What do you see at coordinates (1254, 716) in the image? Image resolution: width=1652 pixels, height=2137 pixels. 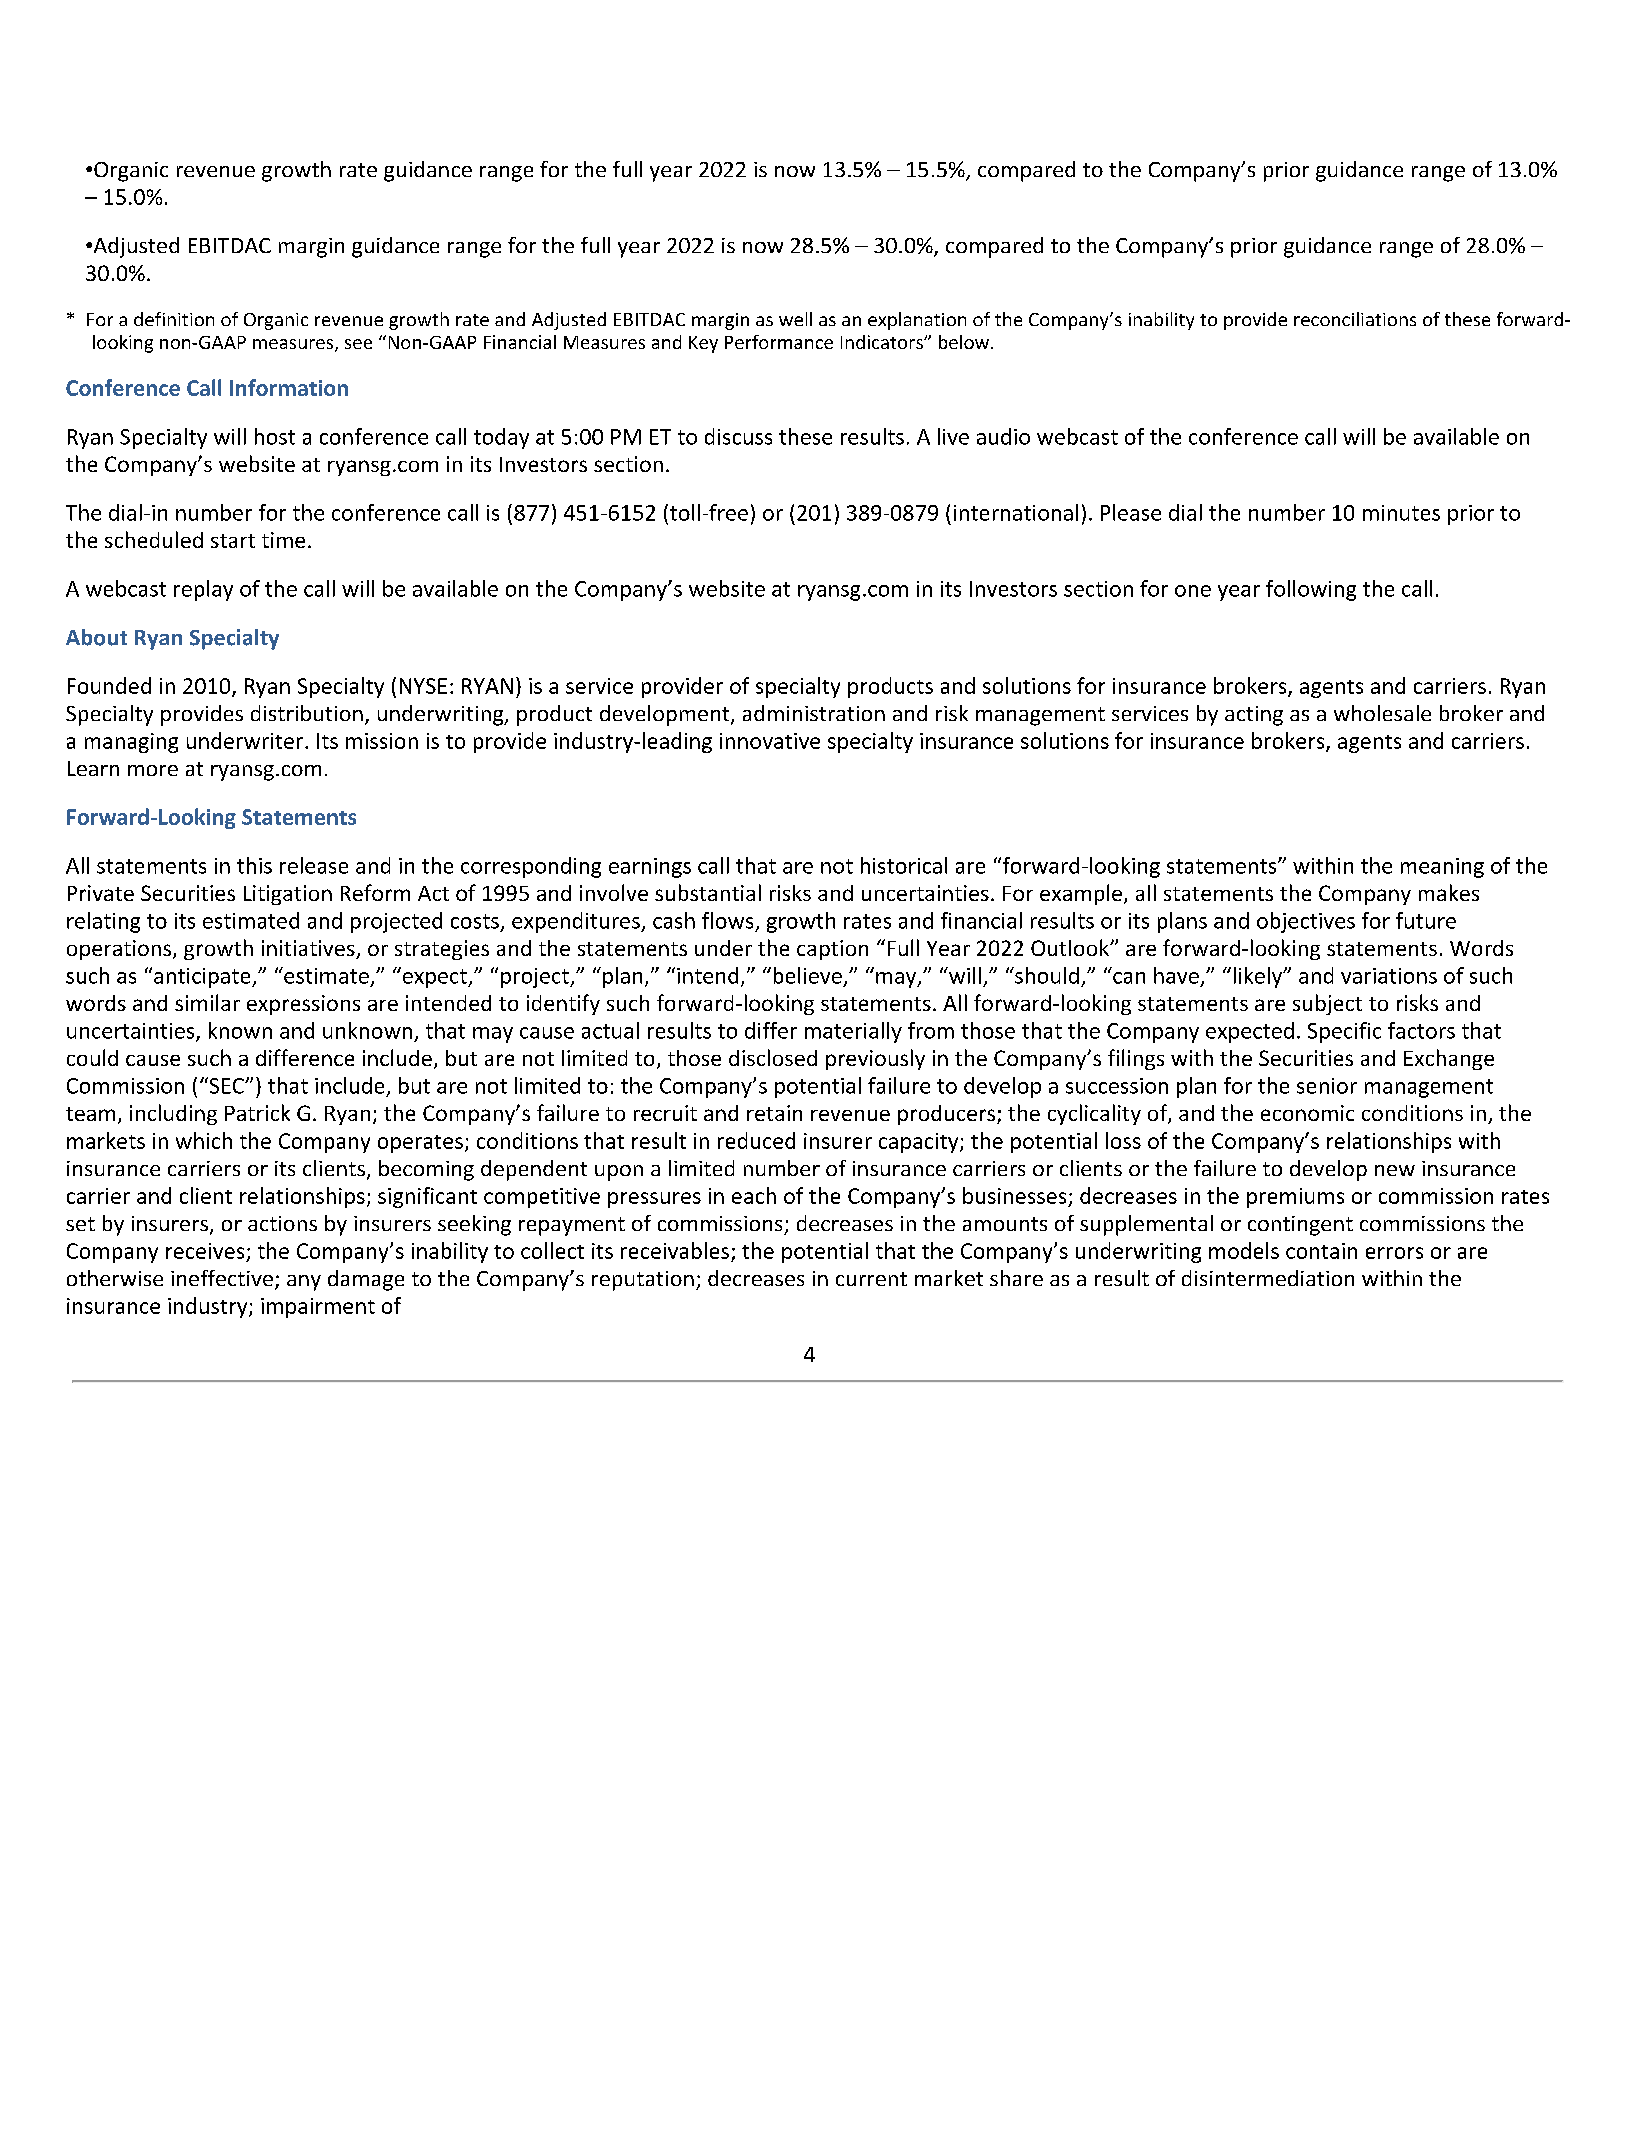 I see `acting` at bounding box center [1254, 716].
